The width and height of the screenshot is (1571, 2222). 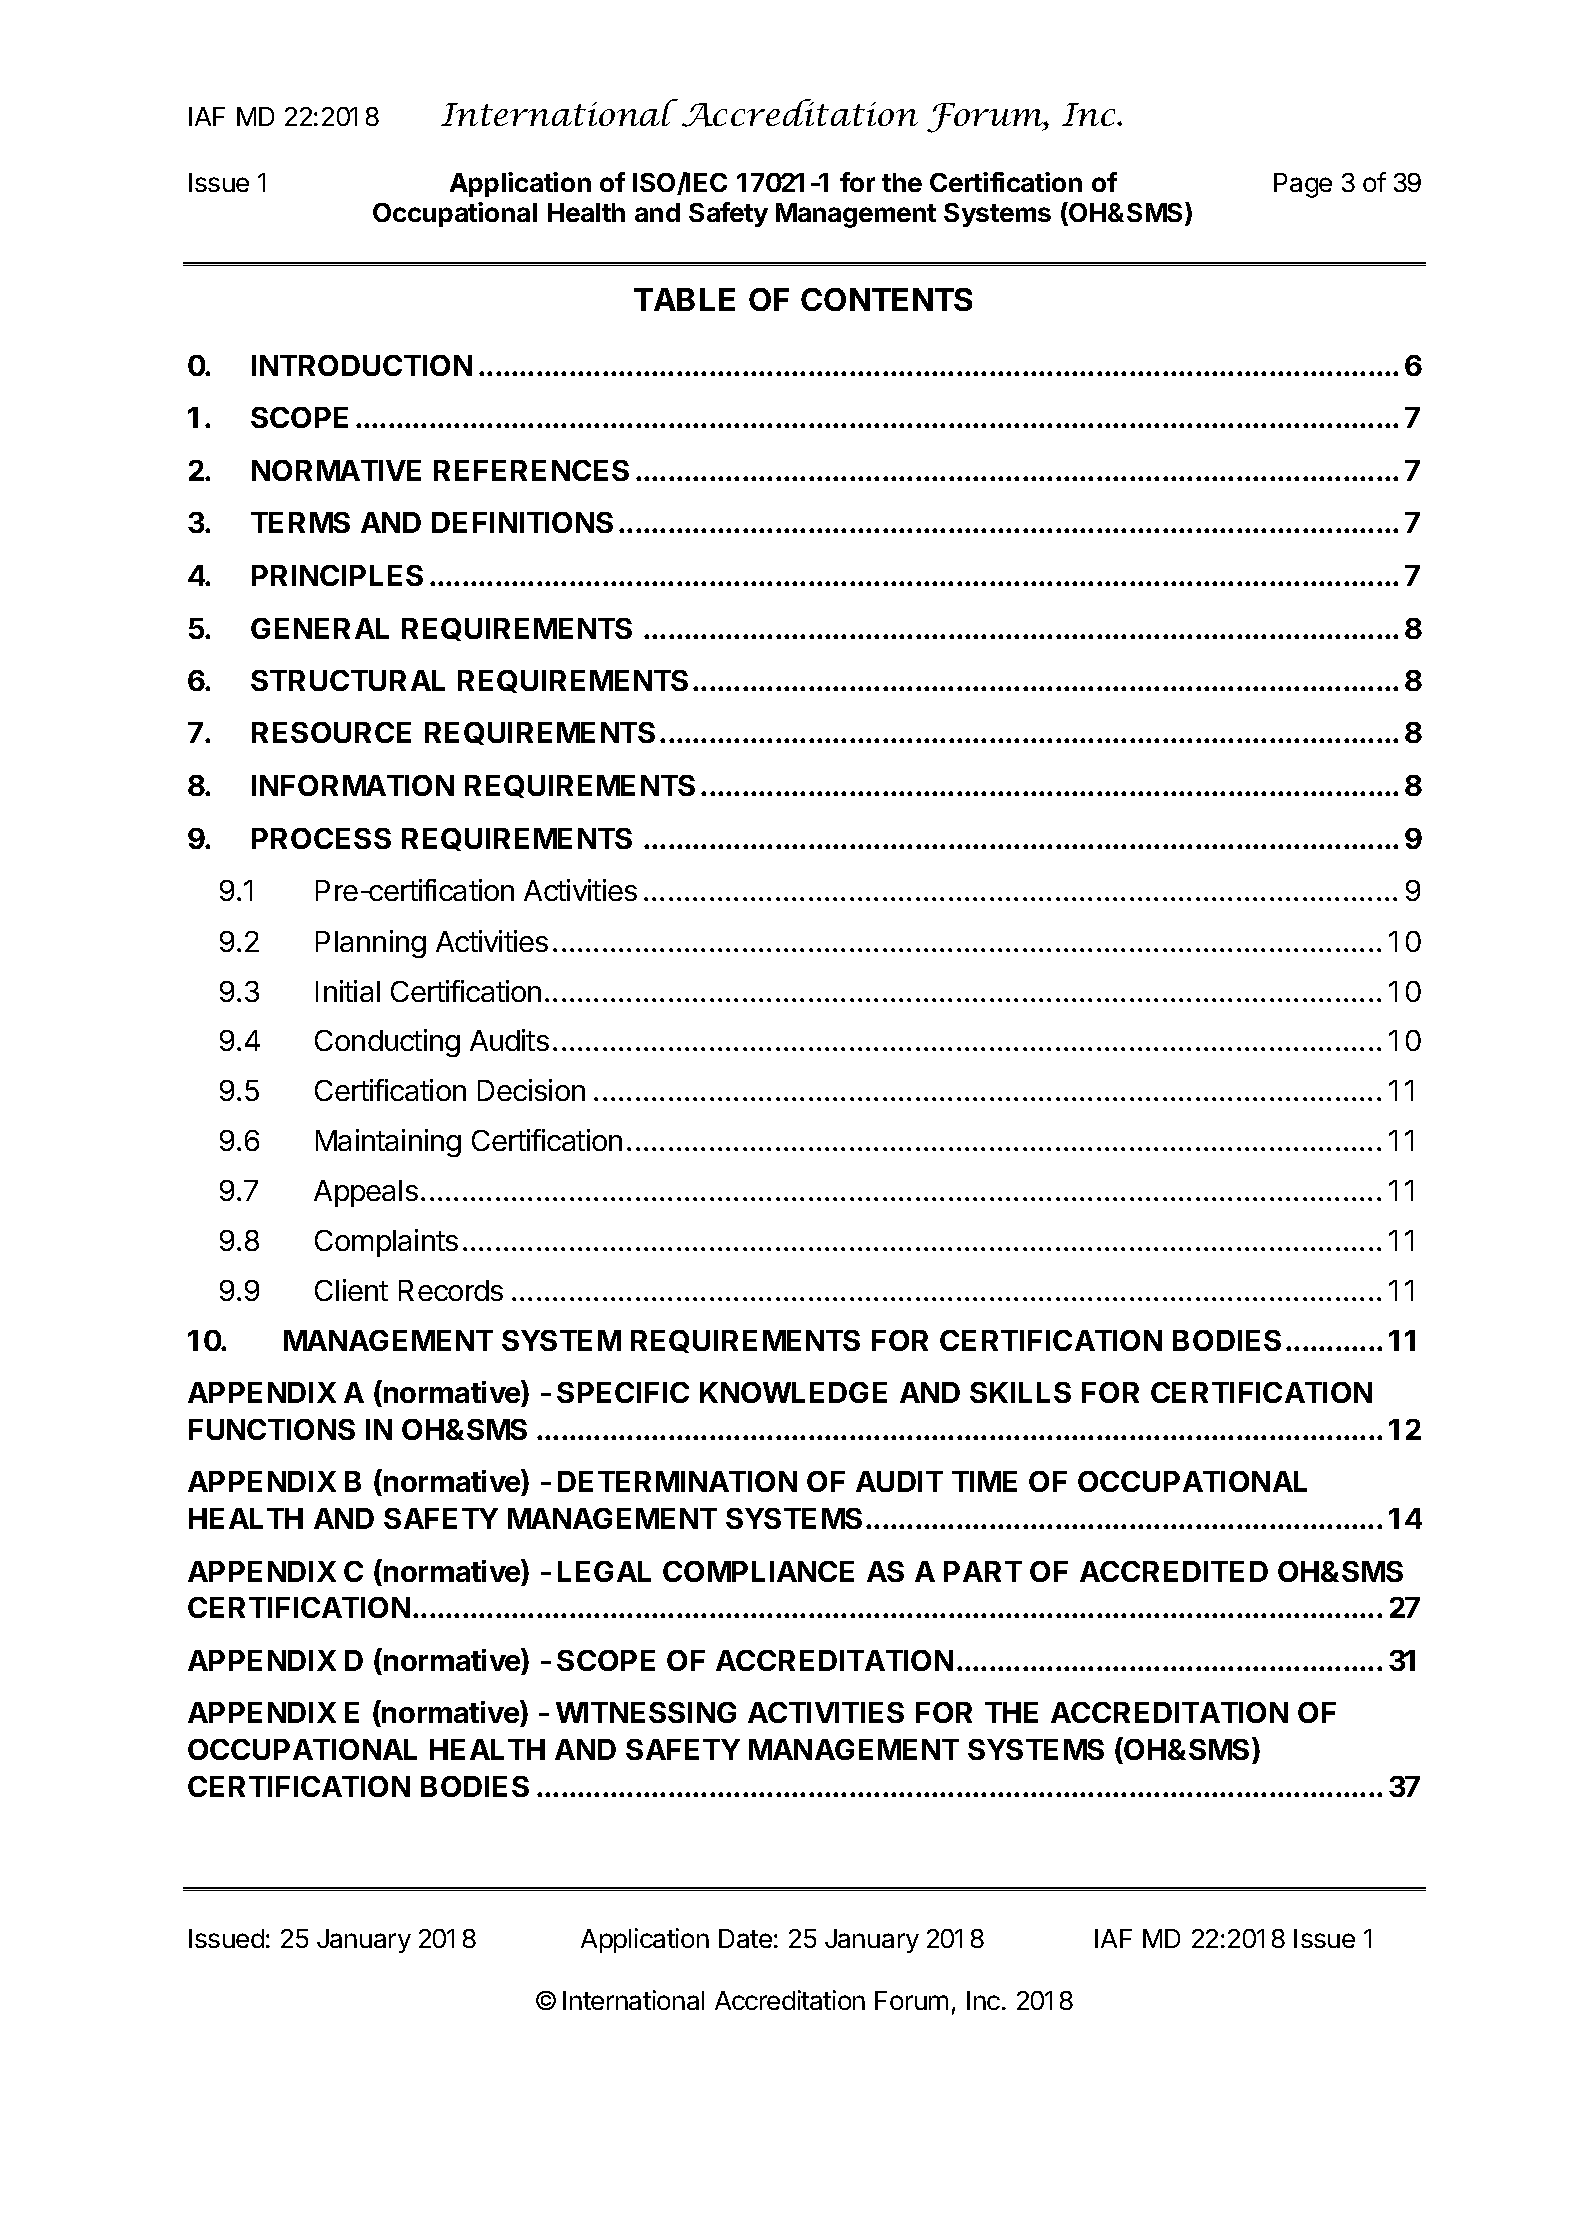 I want to click on INTRODUCTION, so click(x=362, y=365).
